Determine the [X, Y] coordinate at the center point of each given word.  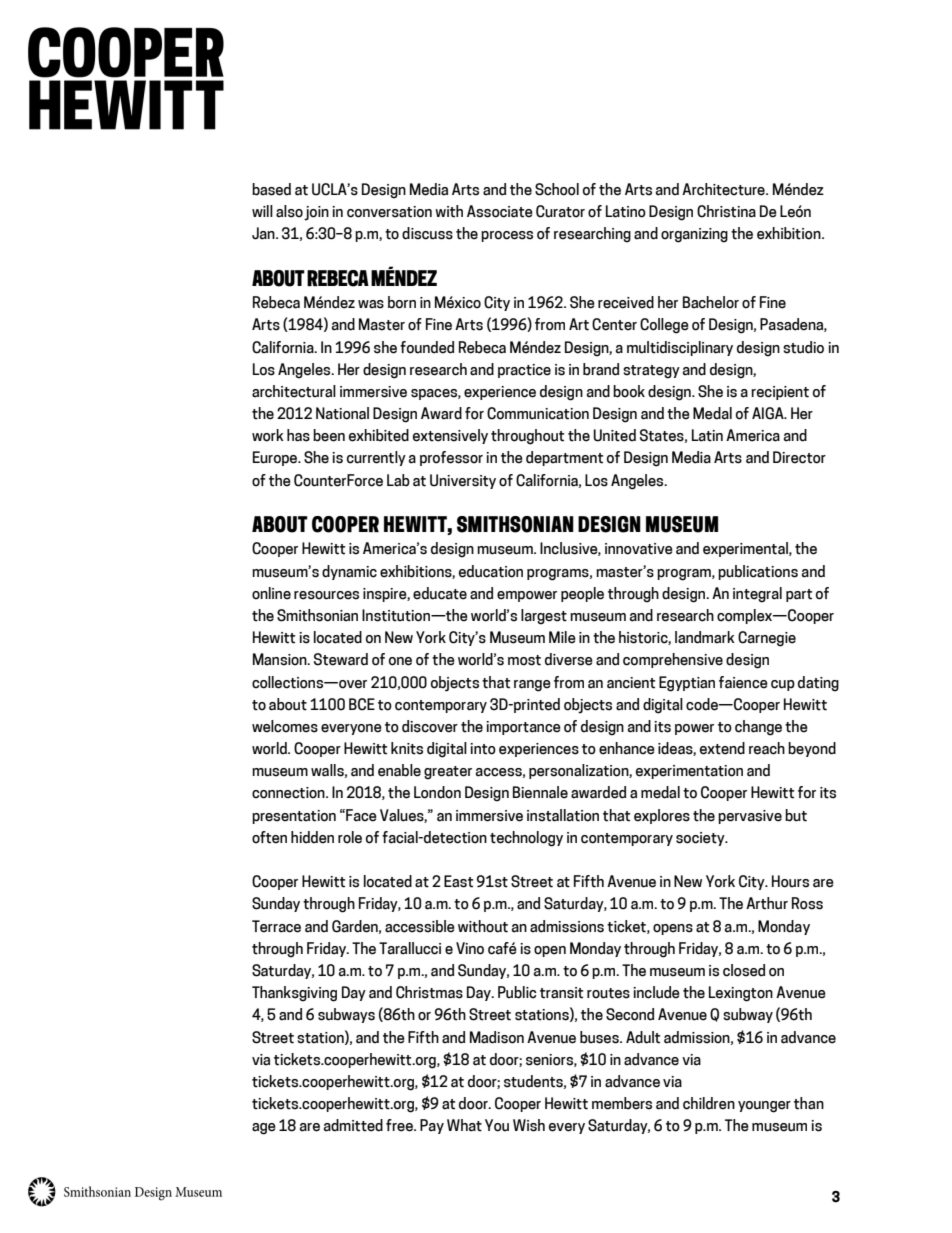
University [463, 481]
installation [563, 815]
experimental [746, 549]
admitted [353, 1125]
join [316, 213]
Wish [529, 1125]
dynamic [349, 572]
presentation [294, 817]
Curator [560, 211]
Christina [726, 211]
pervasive [750, 817]
